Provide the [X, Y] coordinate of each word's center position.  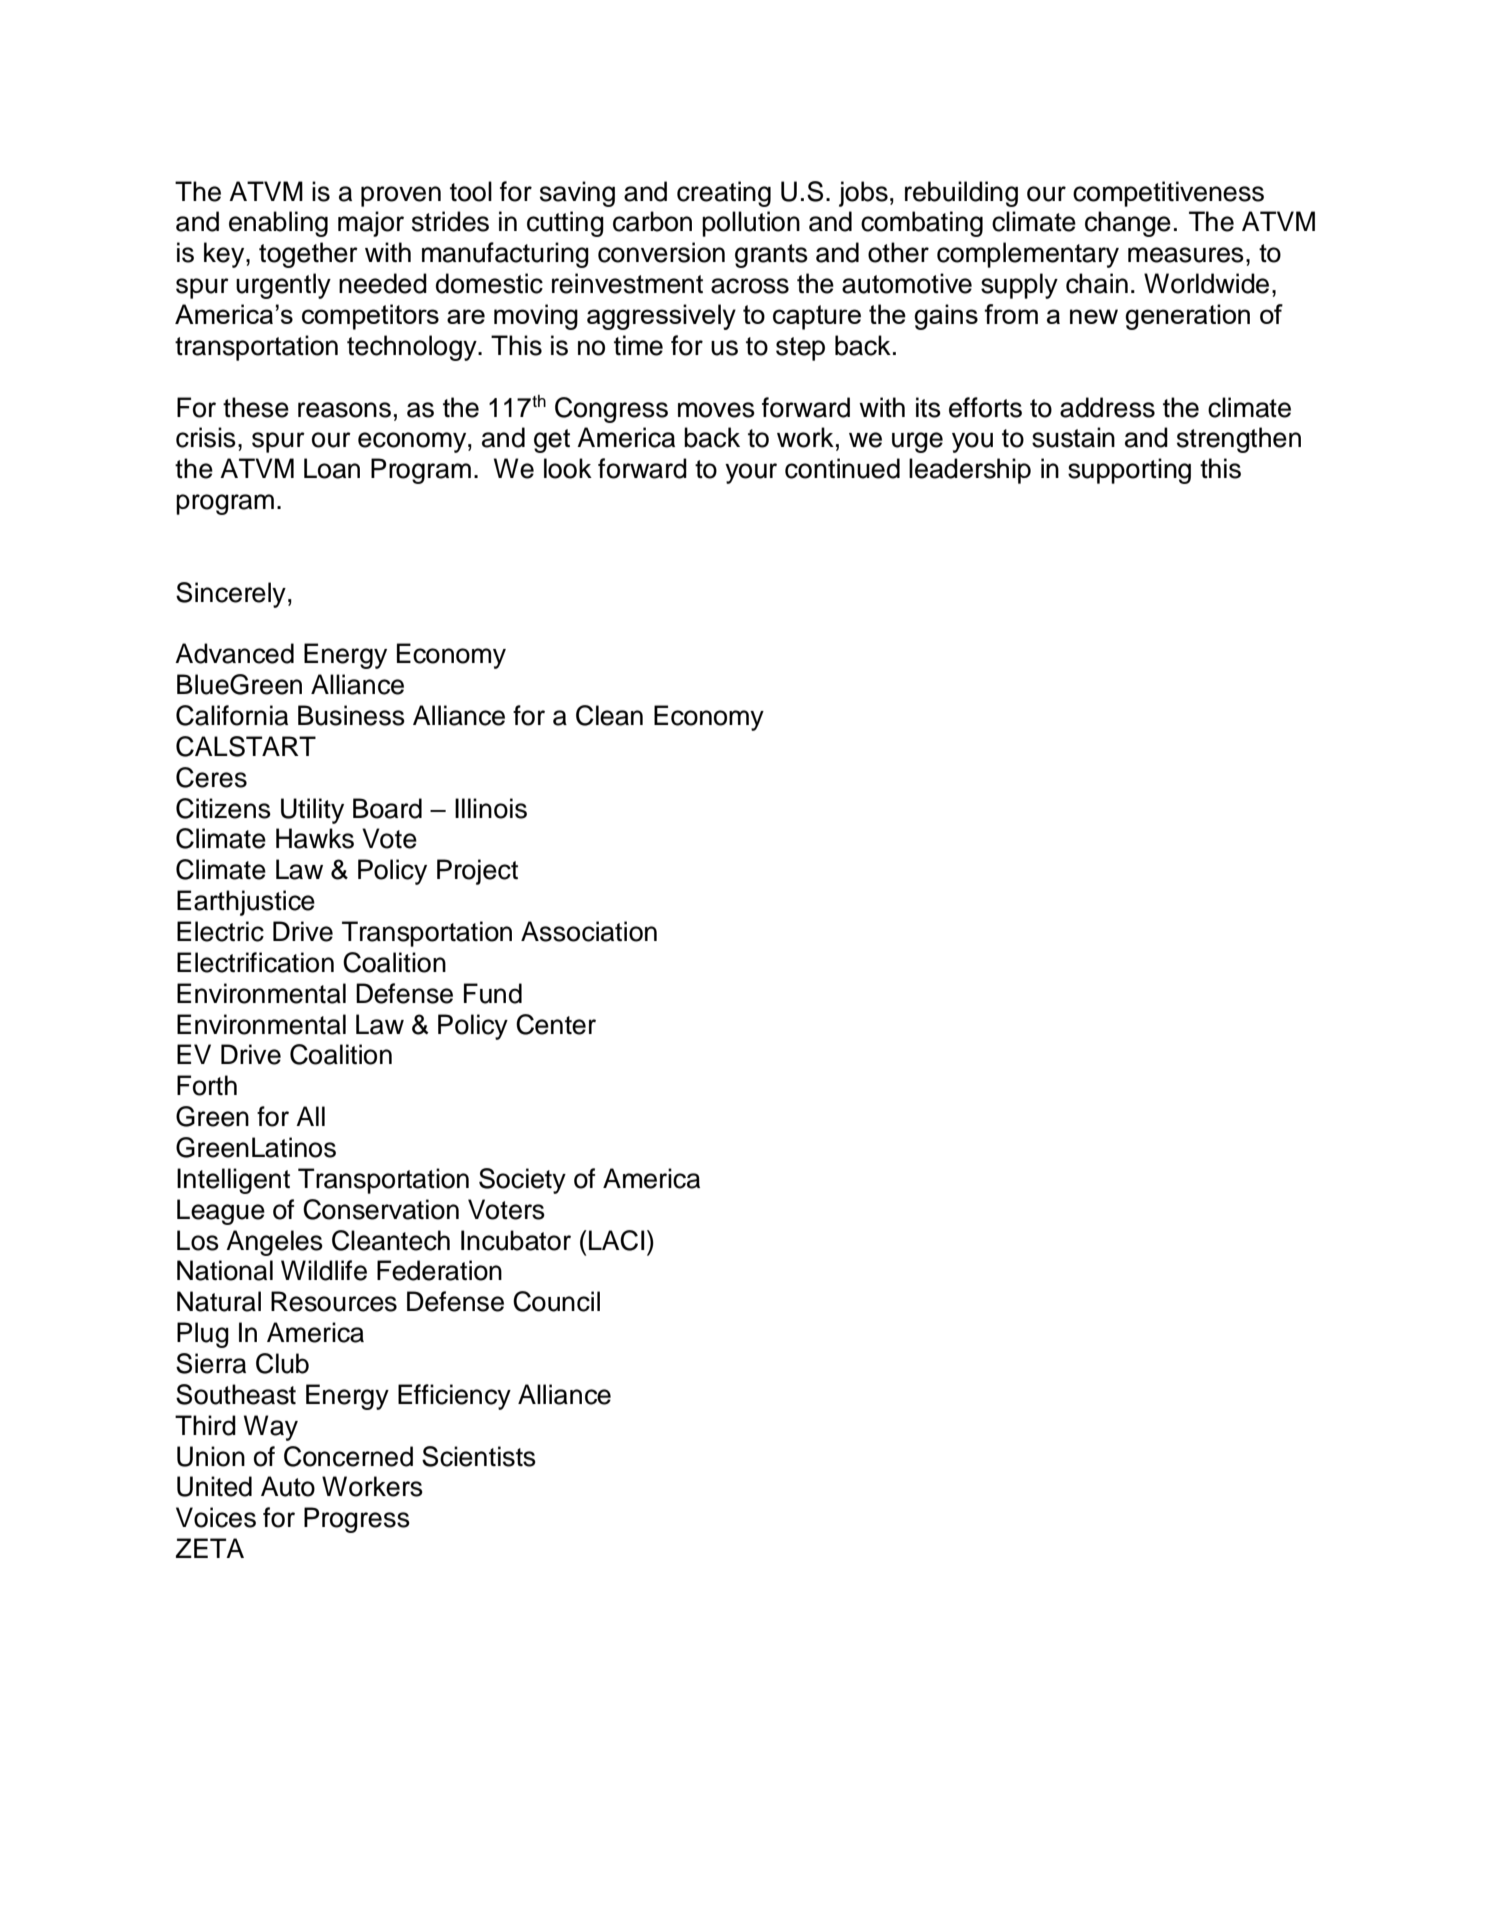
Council [556, 1301]
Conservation [381, 1209]
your [751, 473]
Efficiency [454, 1397]
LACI [616, 1240]
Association [589, 931]
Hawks [315, 838]
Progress [357, 1520]
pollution [751, 224]
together [308, 255]
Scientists [479, 1456]
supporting [1129, 471]
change [1128, 224]
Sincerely [231, 595]
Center [556, 1024]
